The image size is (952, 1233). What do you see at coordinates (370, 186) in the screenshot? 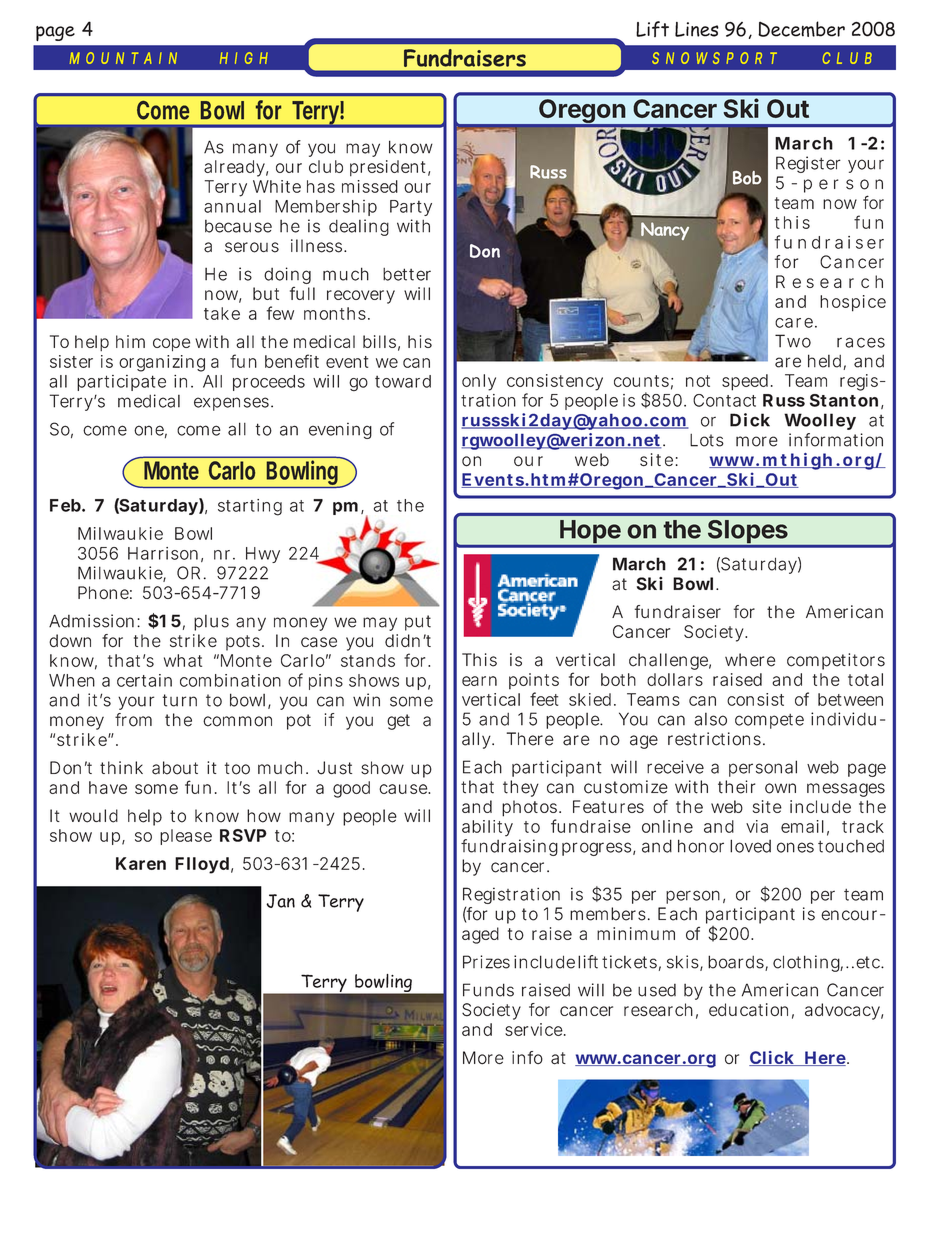
I see `missed` at bounding box center [370, 186].
